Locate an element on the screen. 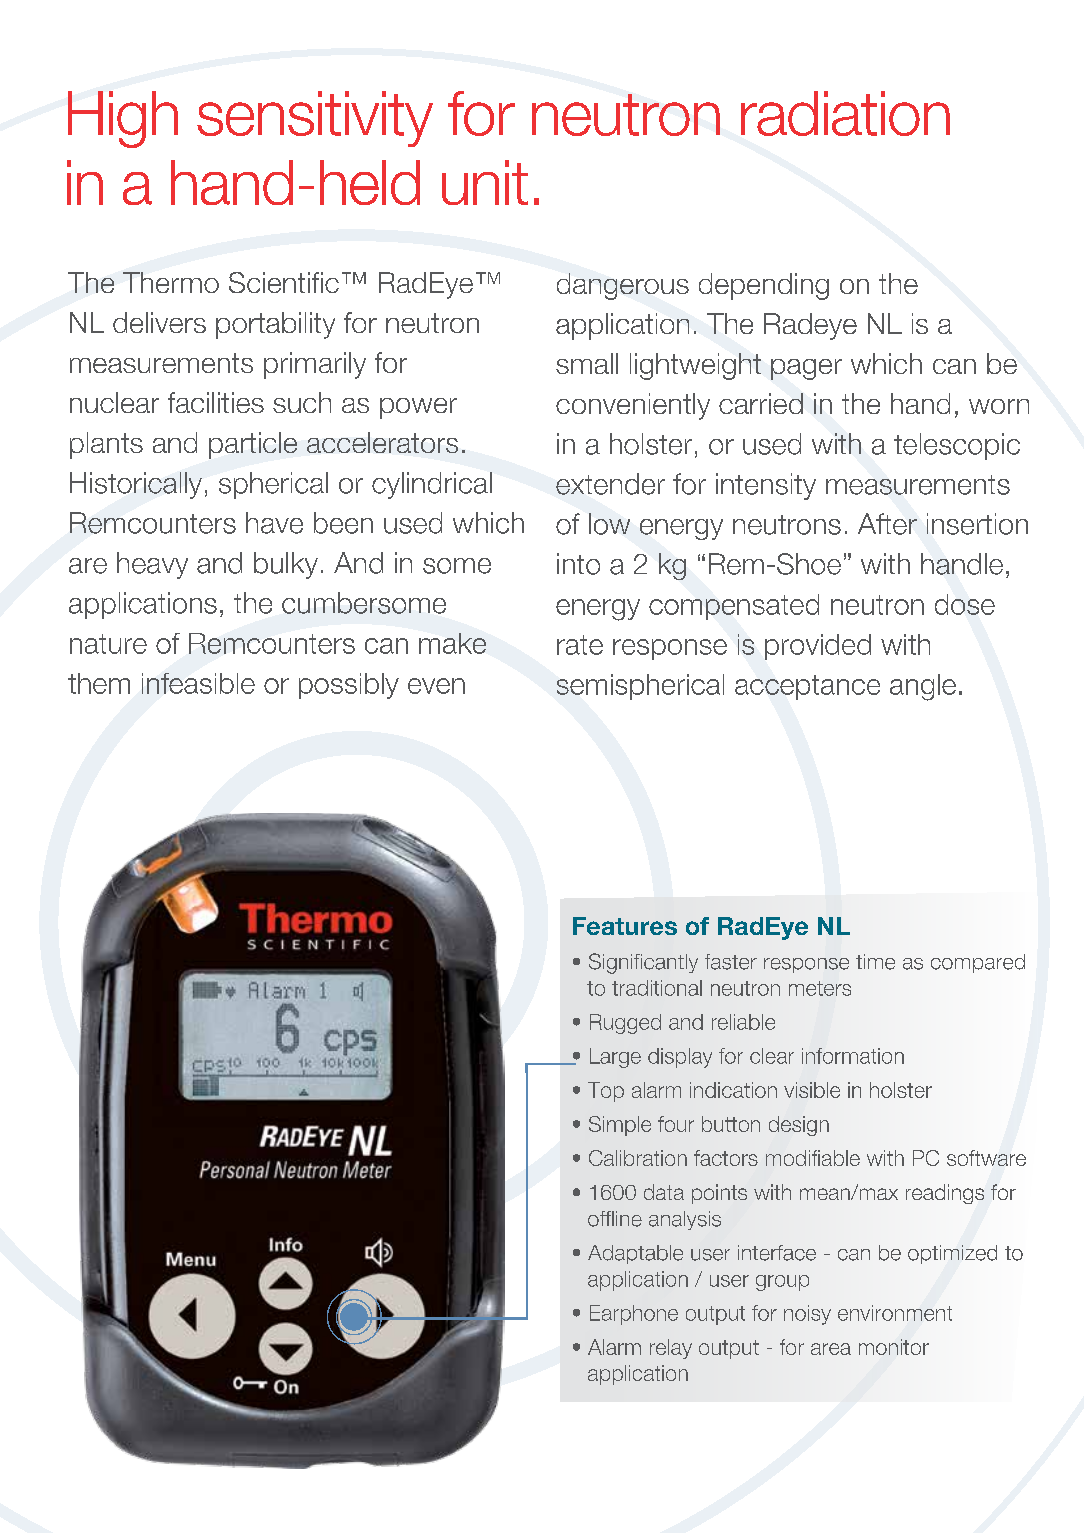 This screenshot has height=1533, width=1084. Features is located at coordinates (625, 926).
